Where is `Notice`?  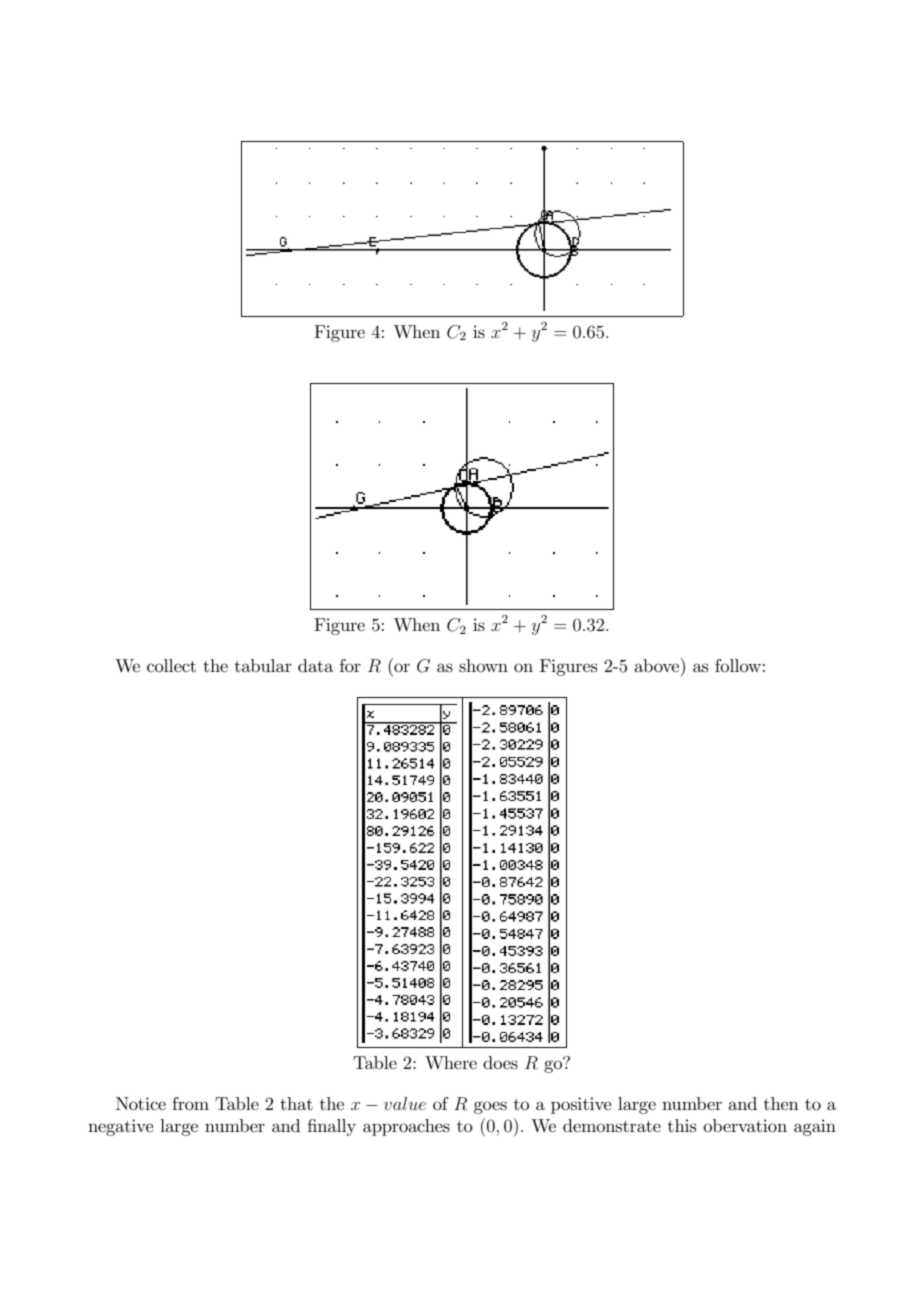 Notice is located at coordinates (141, 1104).
